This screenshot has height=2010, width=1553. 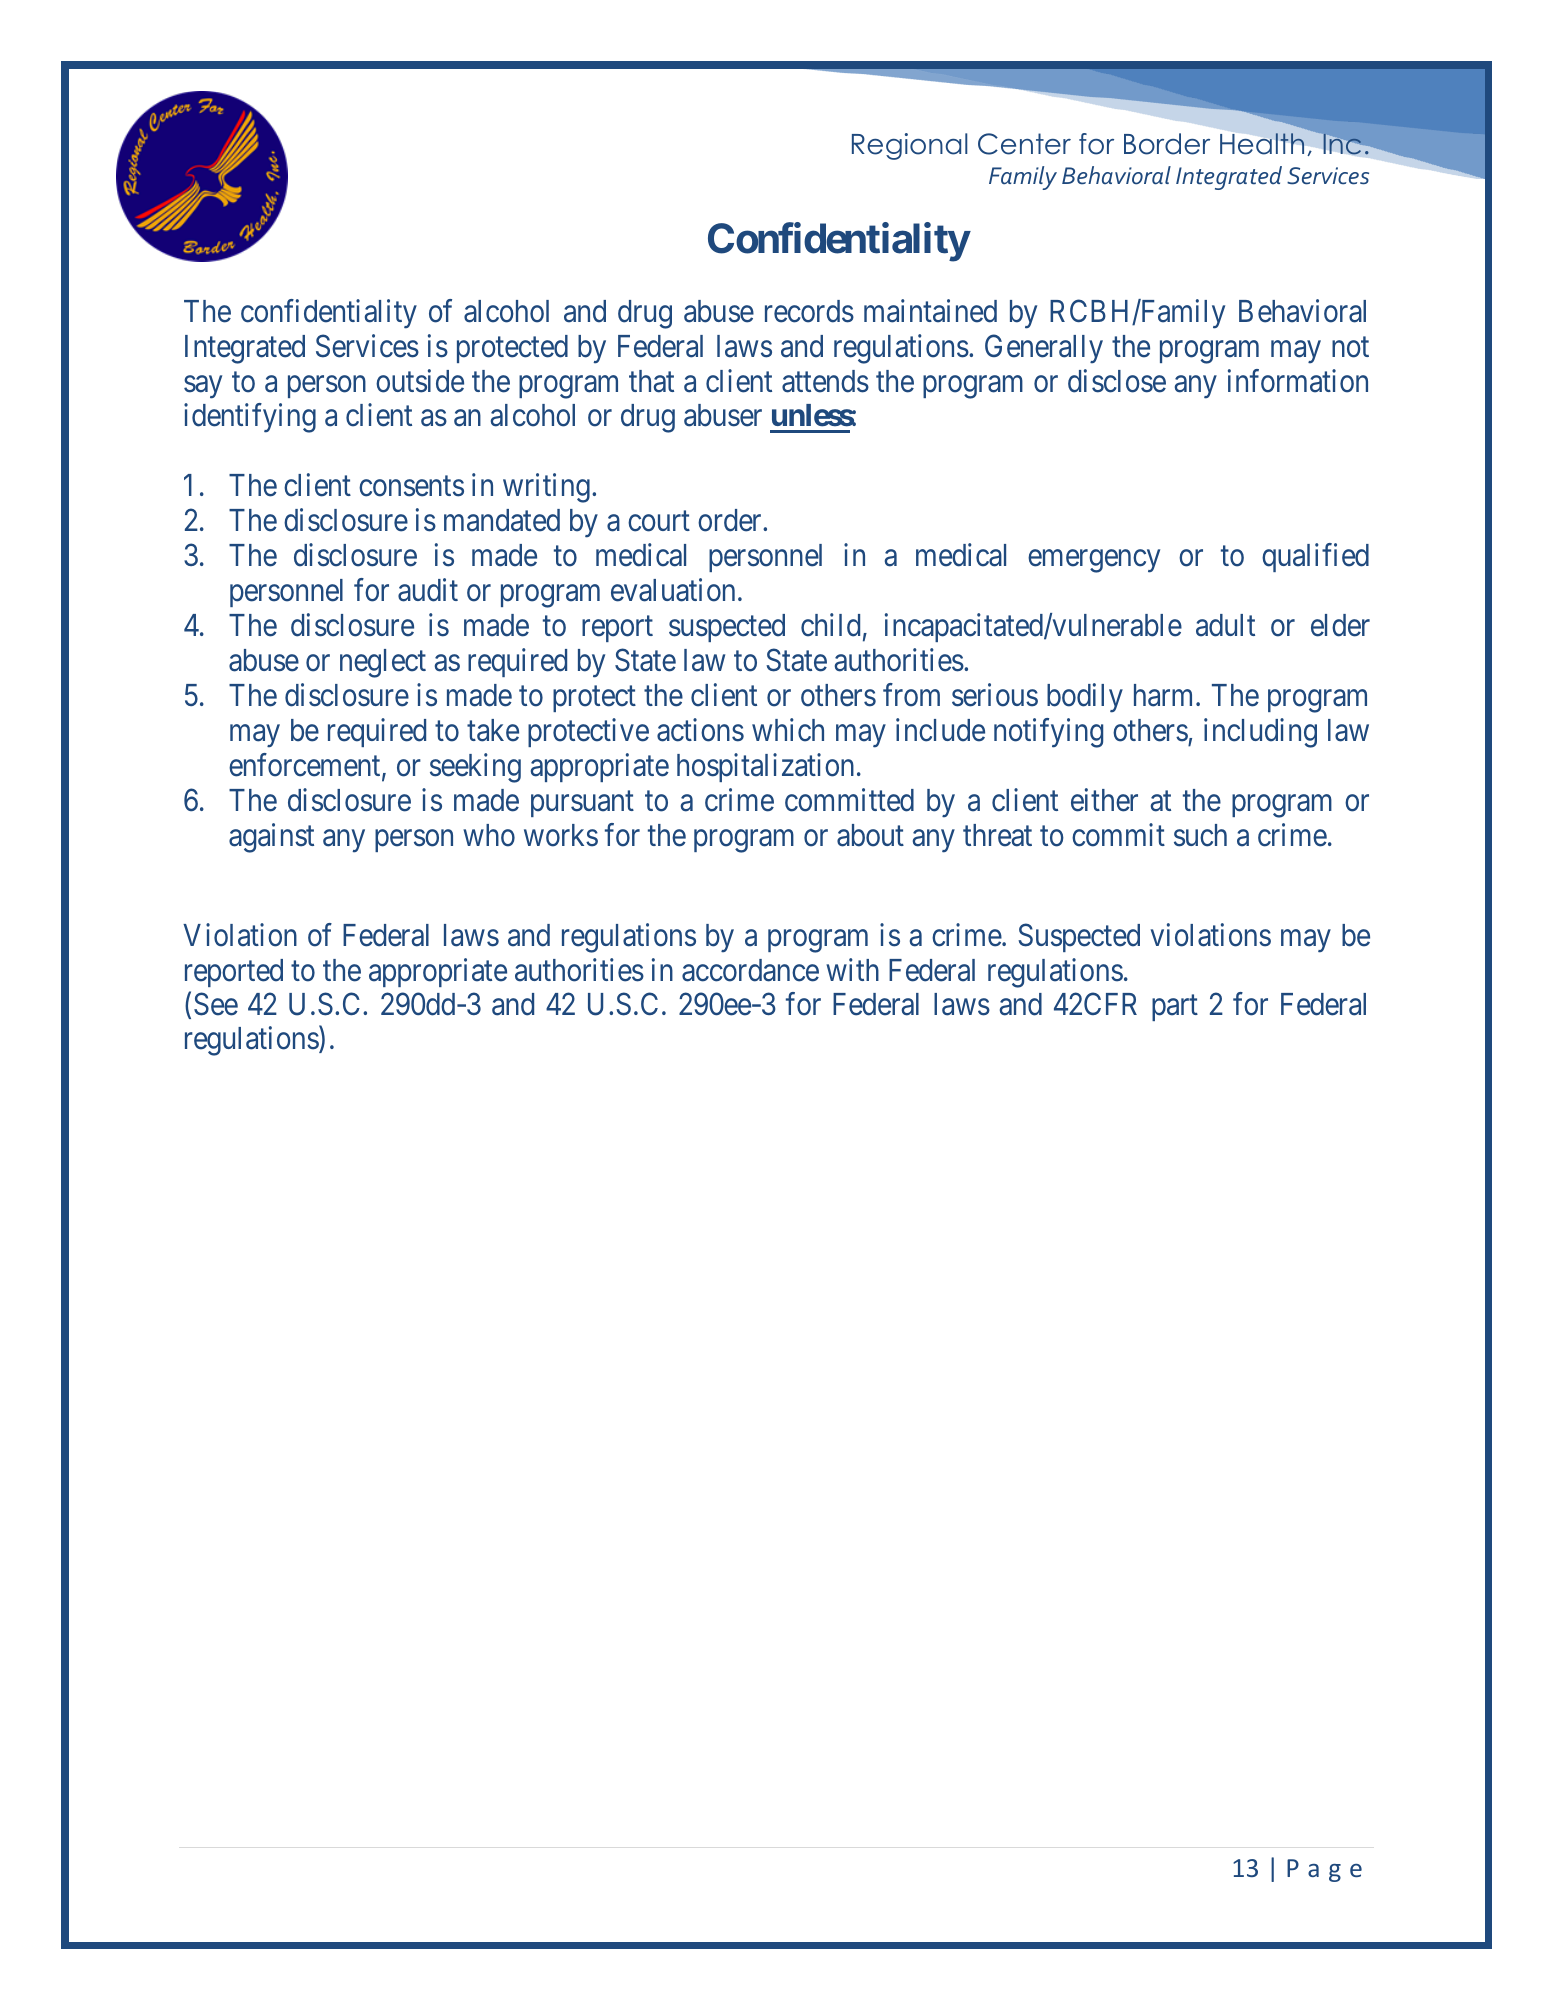 I want to click on against, so click(x=271, y=838).
